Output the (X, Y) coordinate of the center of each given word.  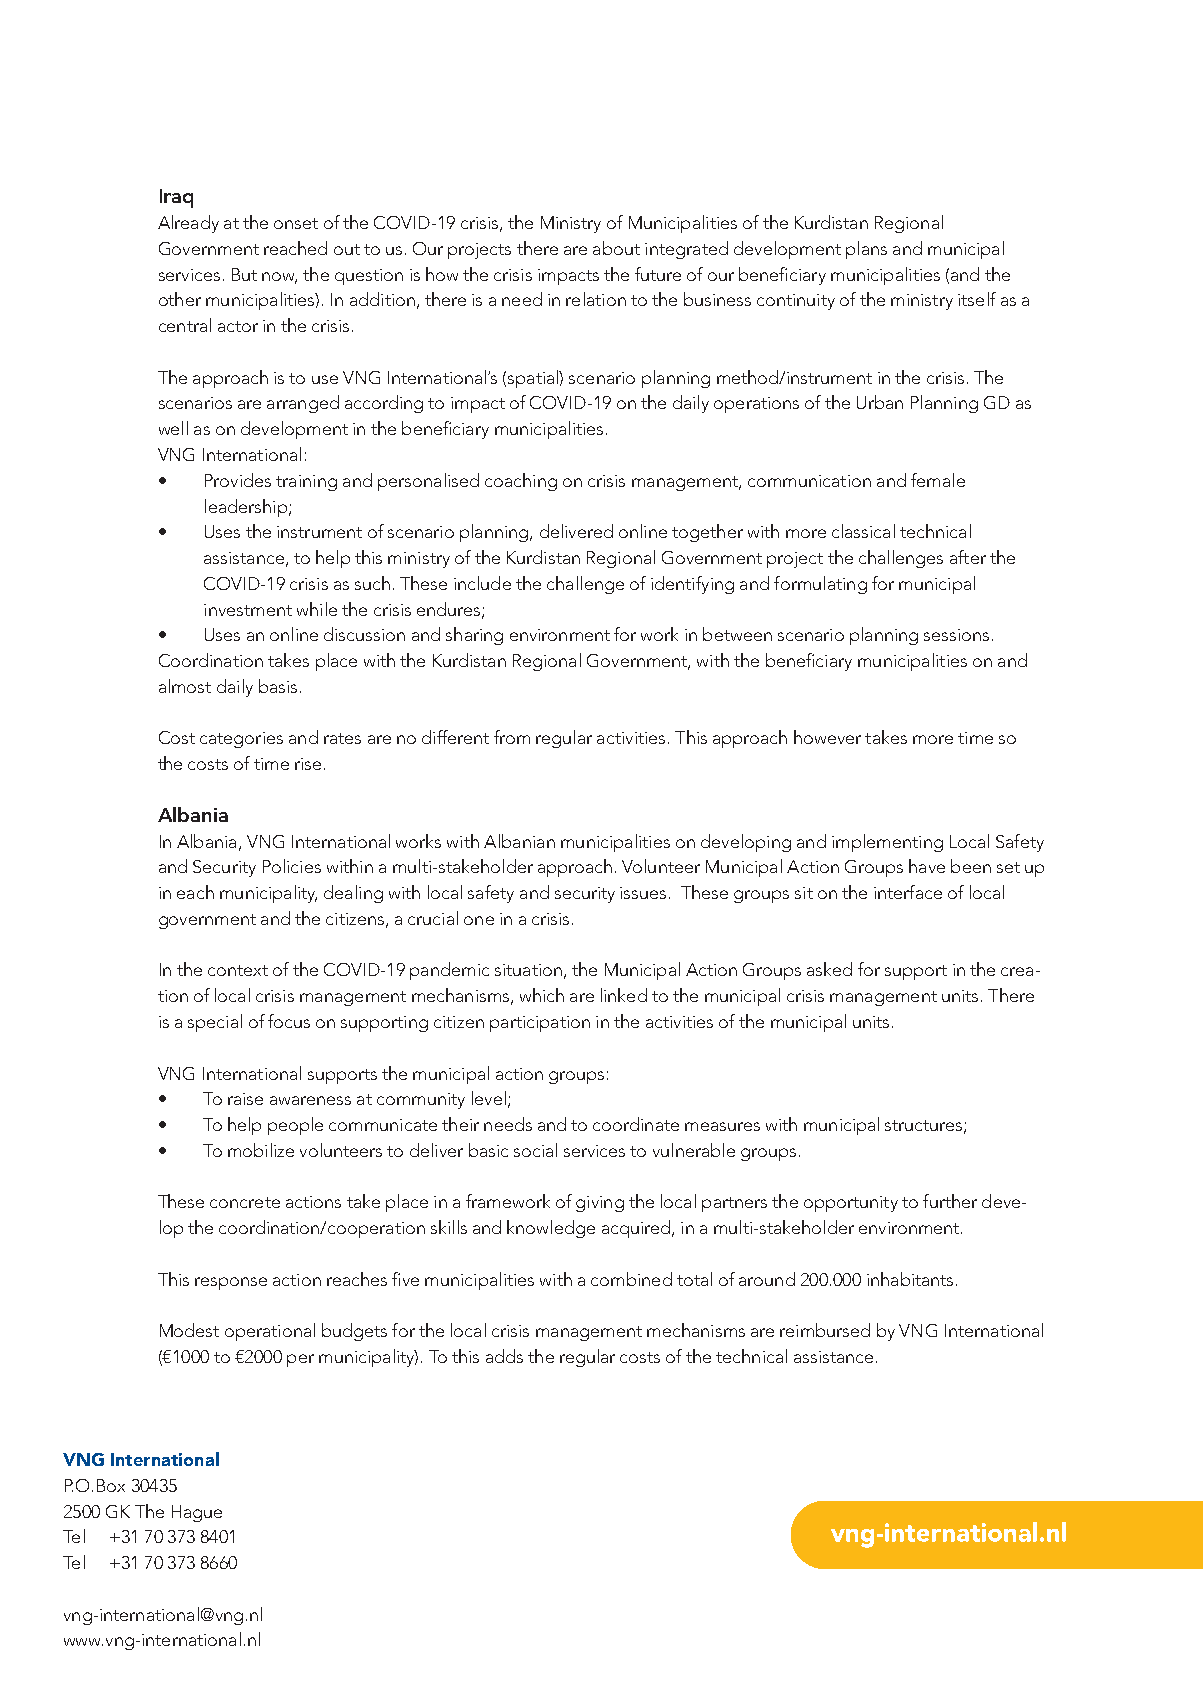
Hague (197, 1513)
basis (278, 686)
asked (829, 969)
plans (866, 250)
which (542, 995)
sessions (956, 635)
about (616, 248)
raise (245, 1099)
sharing (474, 636)
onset (296, 223)
